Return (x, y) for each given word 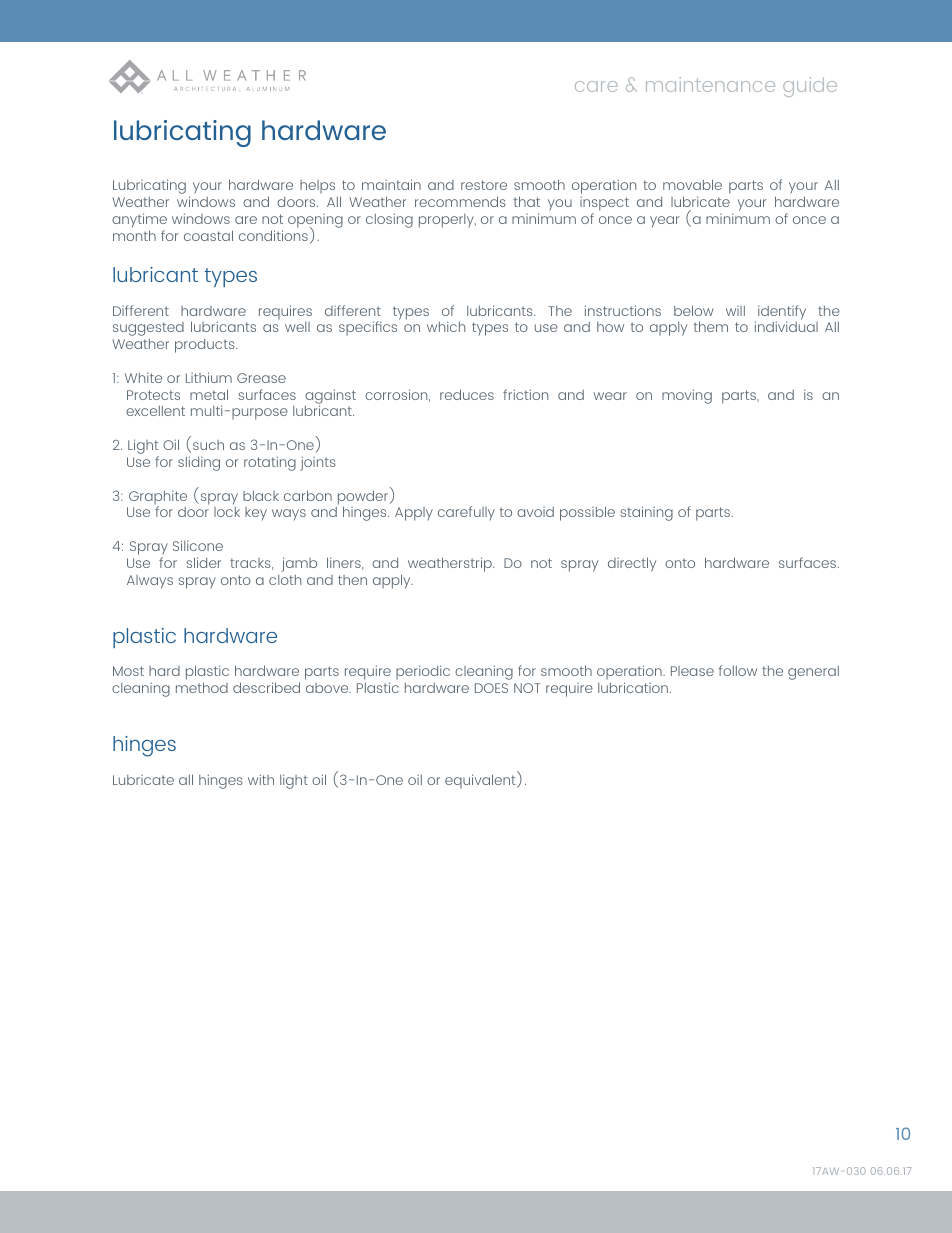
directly (632, 564)
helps (317, 187)
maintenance (710, 84)
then (352, 580)
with (261, 779)
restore (484, 185)
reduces (467, 394)
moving (687, 396)
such (208, 445)
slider (203, 562)
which (446, 326)
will (735, 311)
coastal (208, 235)
